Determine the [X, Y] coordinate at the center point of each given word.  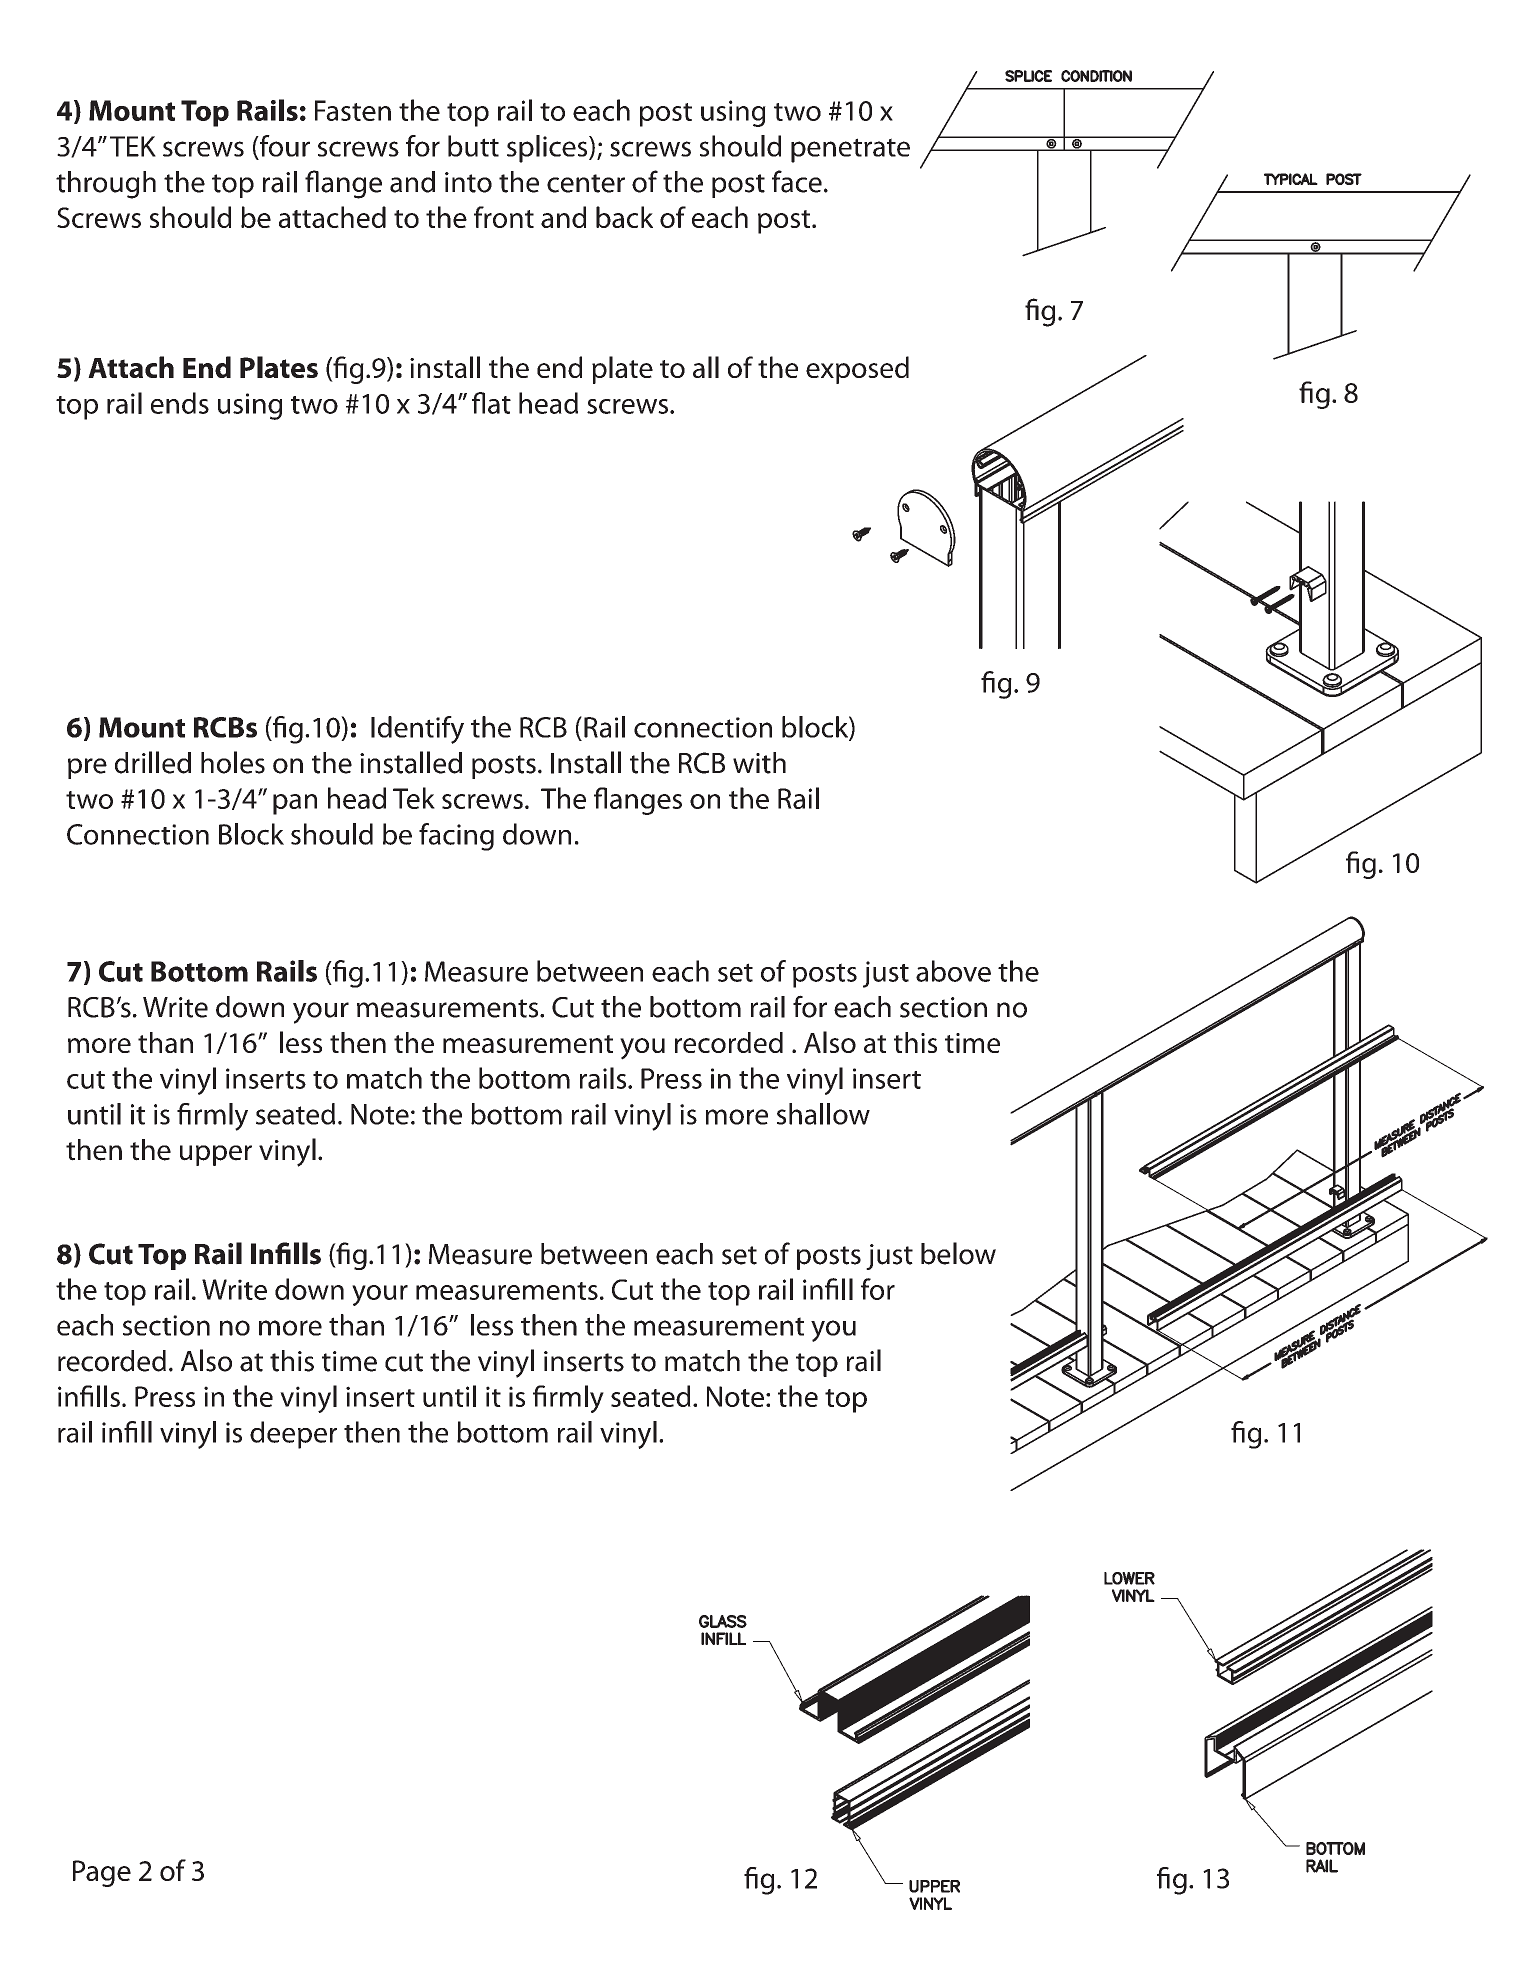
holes [233, 762]
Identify [417, 730]
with [759, 763]
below [958, 1253]
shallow [823, 1114]
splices [548, 149]
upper [216, 1155]
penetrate [850, 150]
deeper [293, 1435]
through [106, 185]
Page [102, 1873]
